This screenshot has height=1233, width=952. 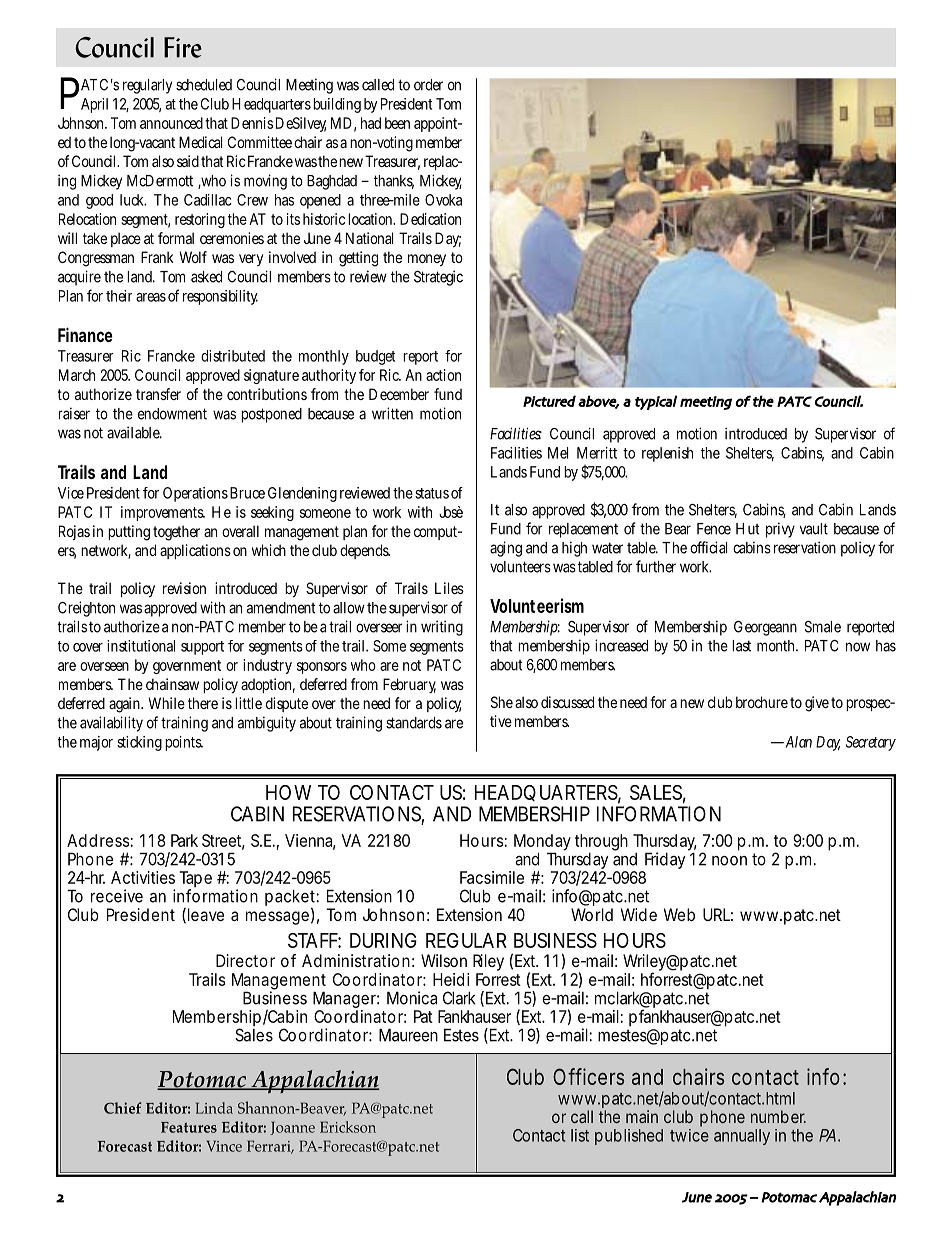 I want to click on noon, so click(x=729, y=861).
